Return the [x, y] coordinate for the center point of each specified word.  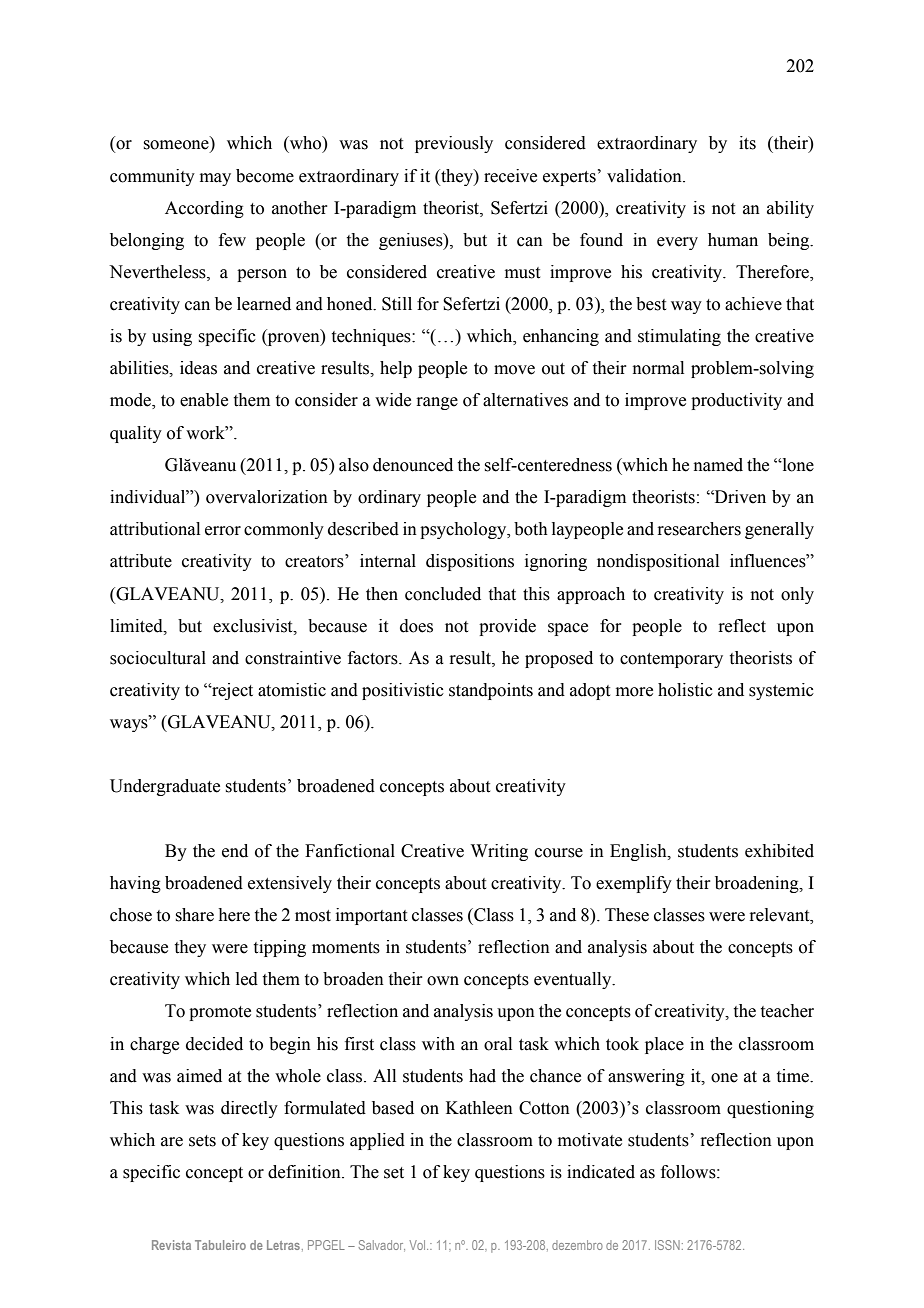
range [437, 403]
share [194, 915]
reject [231, 691]
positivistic [403, 691]
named [718, 465]
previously [454, 144]
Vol [419, 1245]
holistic [685, 690]
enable [204, 400]
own [443, 981]
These [627, 915]
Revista [171, 1245]
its [747, 143]
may [215, 179]
